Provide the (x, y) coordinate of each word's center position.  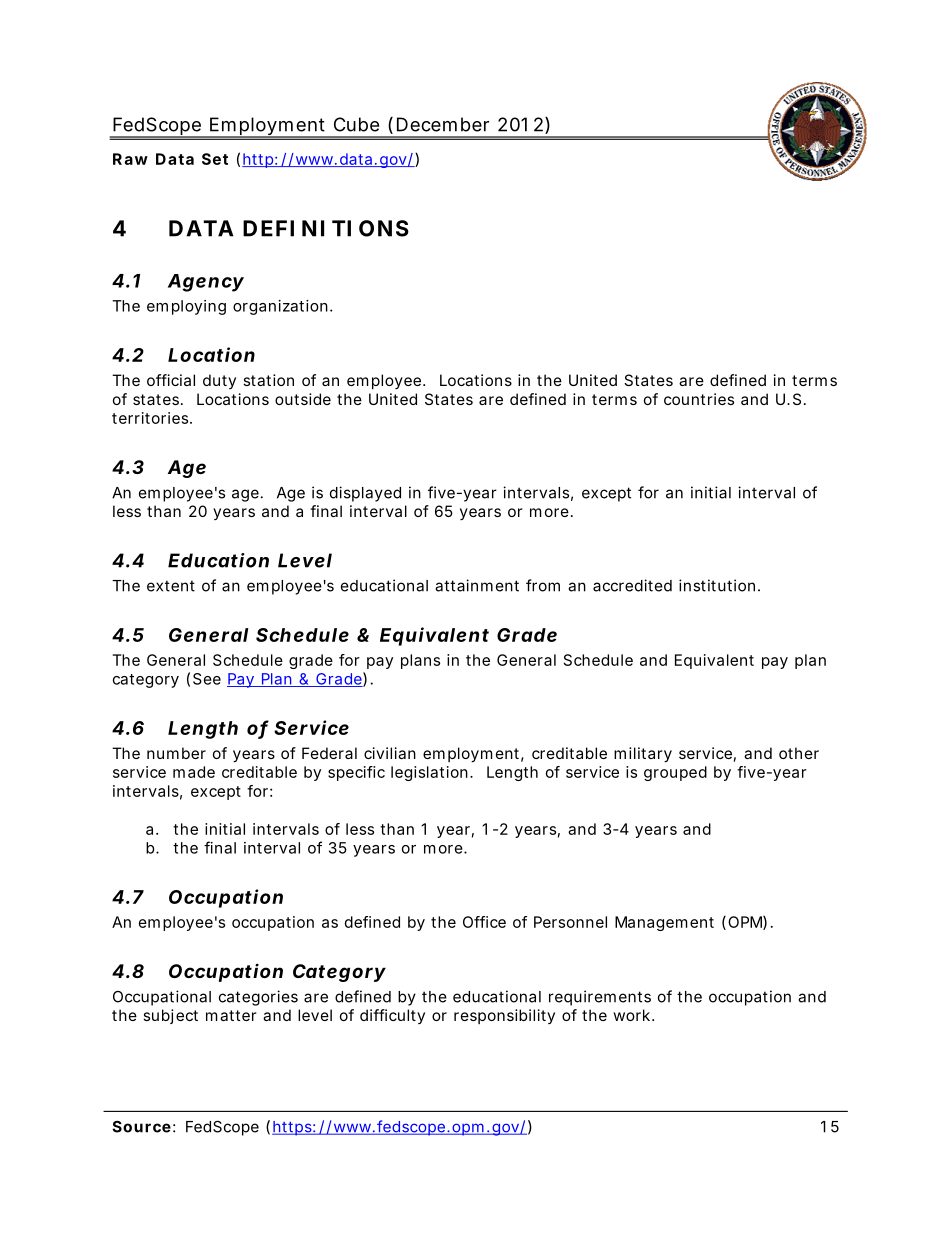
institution (719, 585)
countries (699, 399)
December (443, 124)
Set (215, 159)
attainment (477, 585)
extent (171, 586)
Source (142, 1126)
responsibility (504, 1016)
